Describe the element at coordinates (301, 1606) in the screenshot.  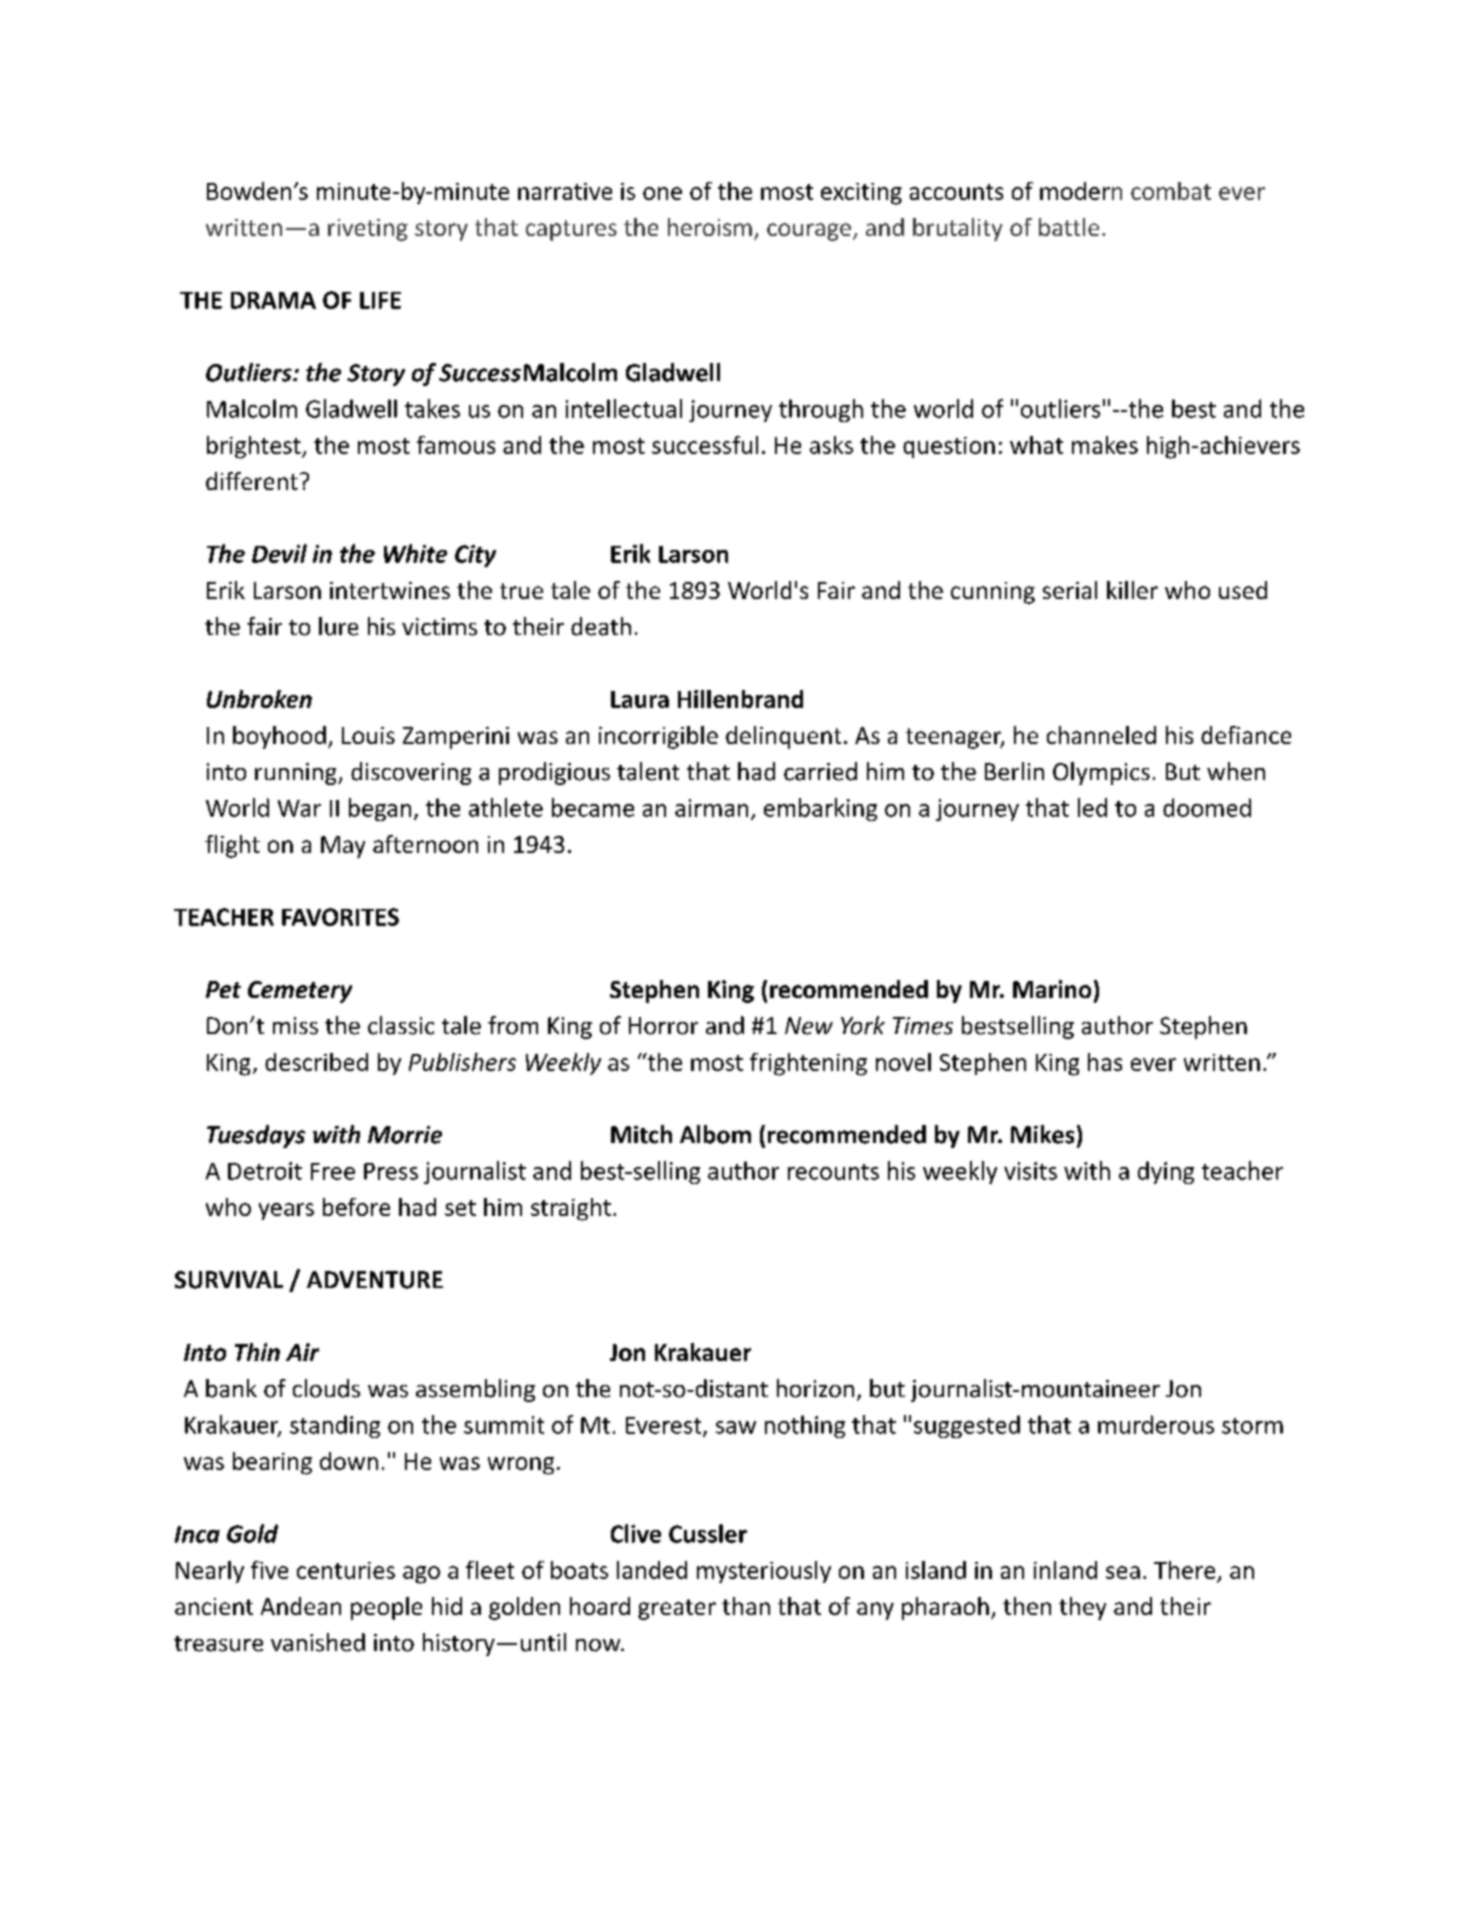
I see `Andean` at that location.
